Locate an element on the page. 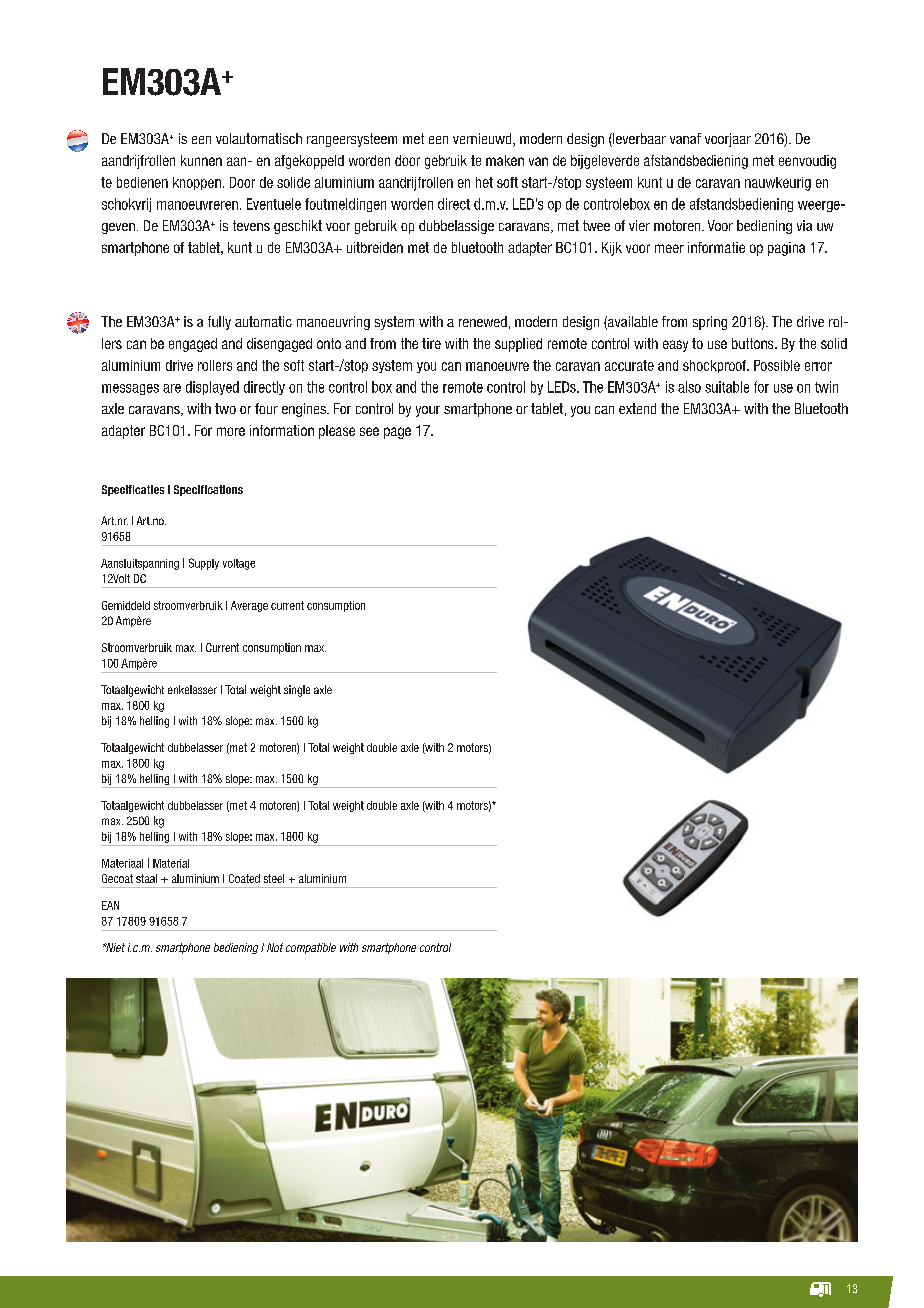 Image resolution: width=924 pixels, height=1308 pixels. vanaf is located at coordinates (685, 138).
